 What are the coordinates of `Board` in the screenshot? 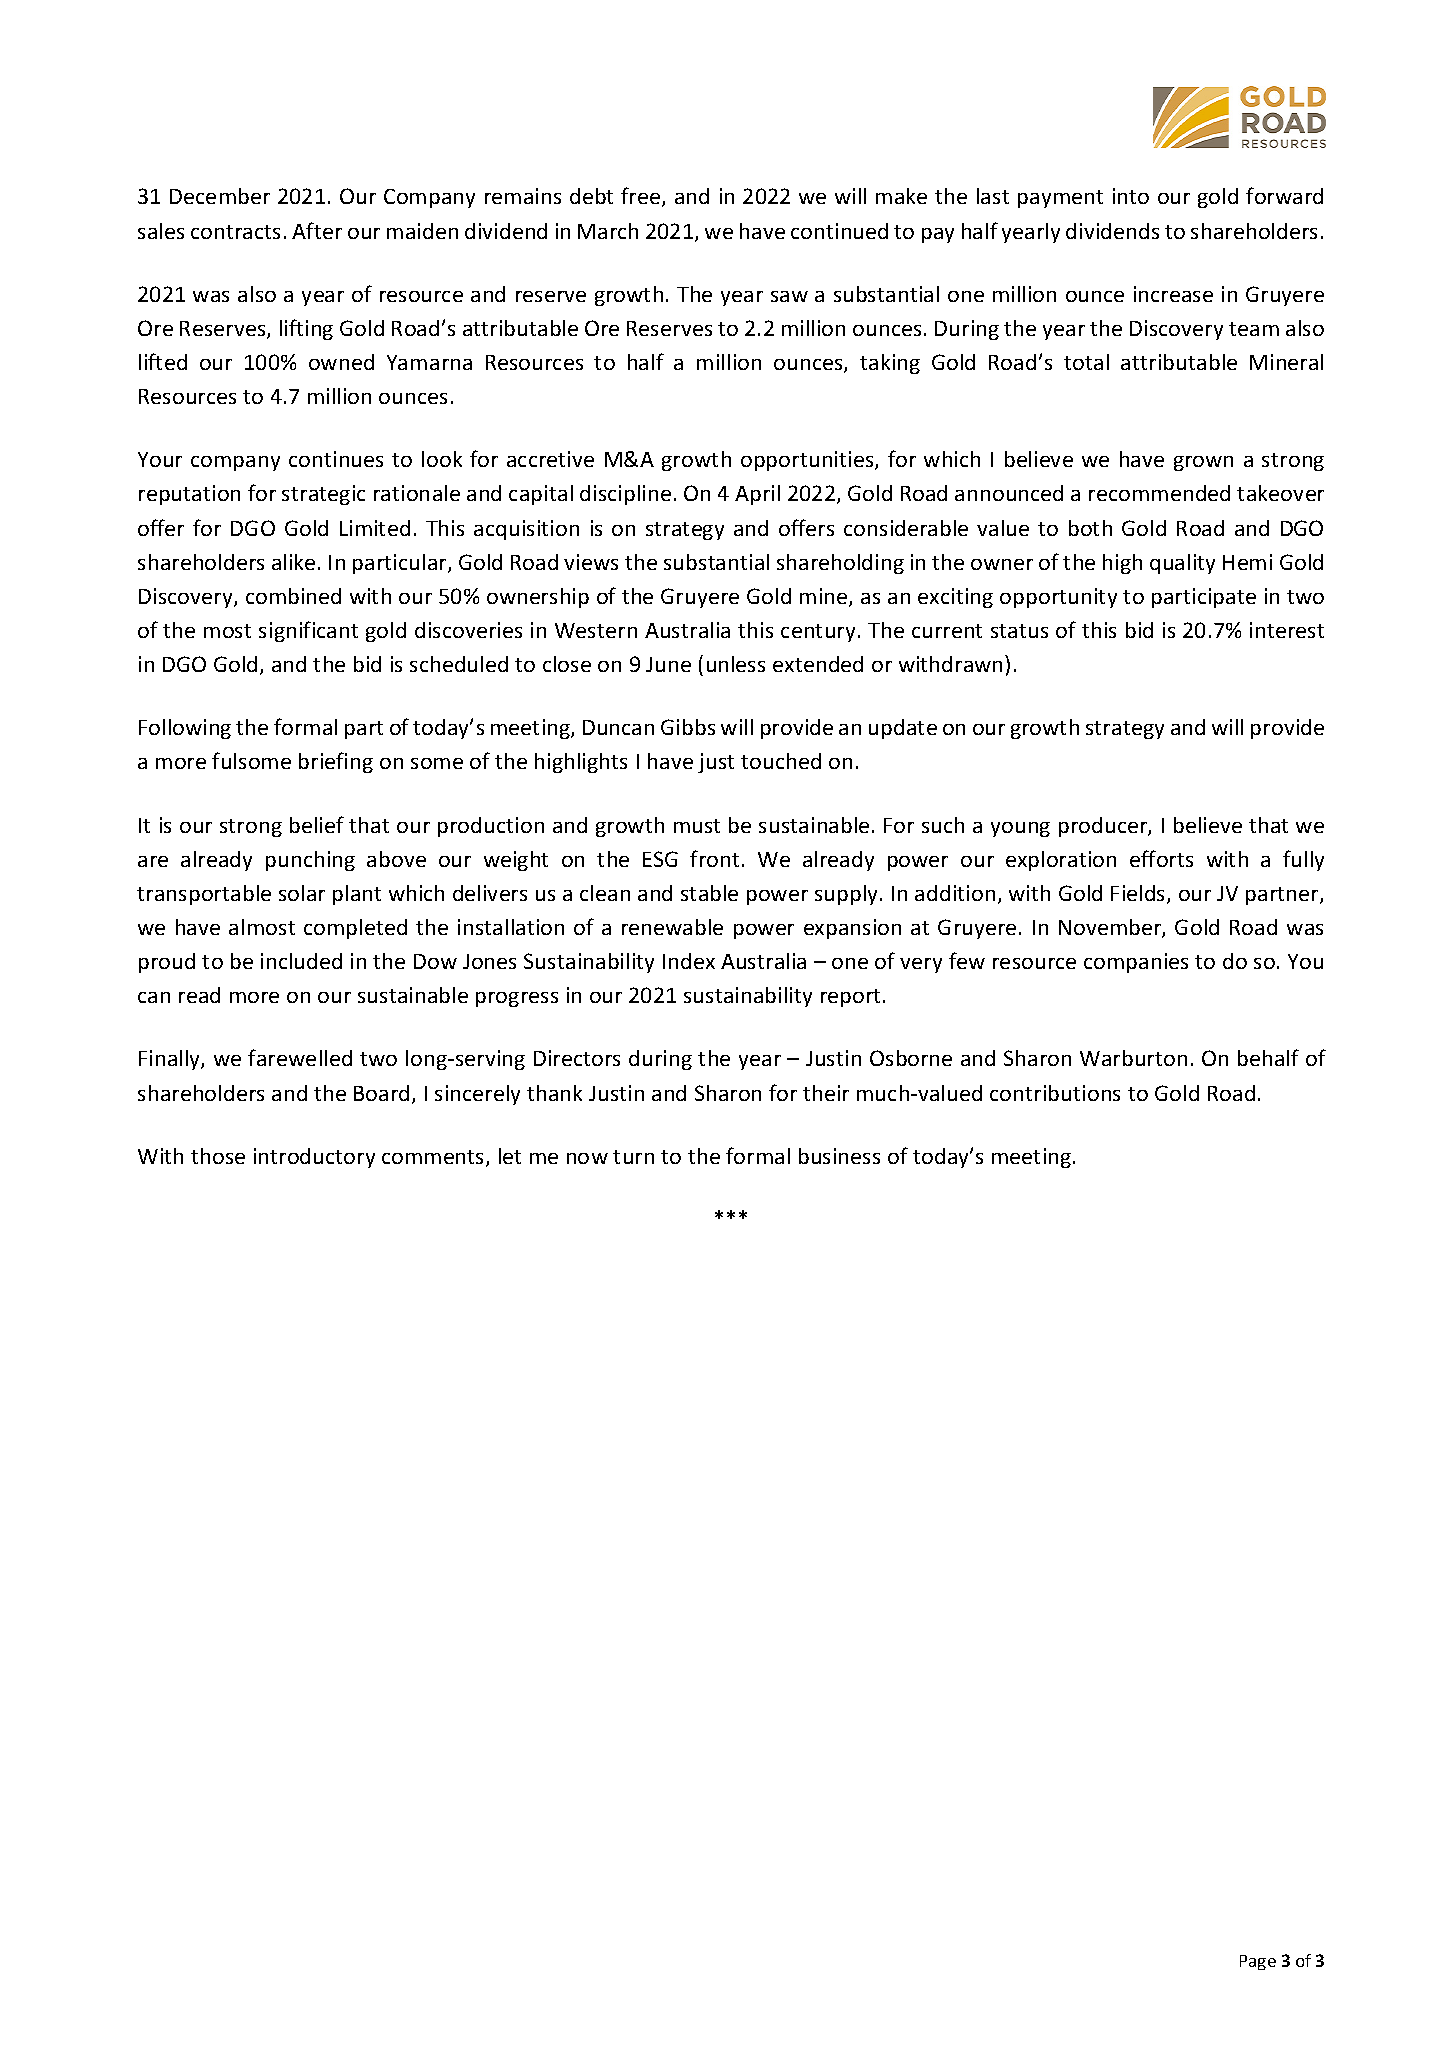 It's located at (381, 1093).
